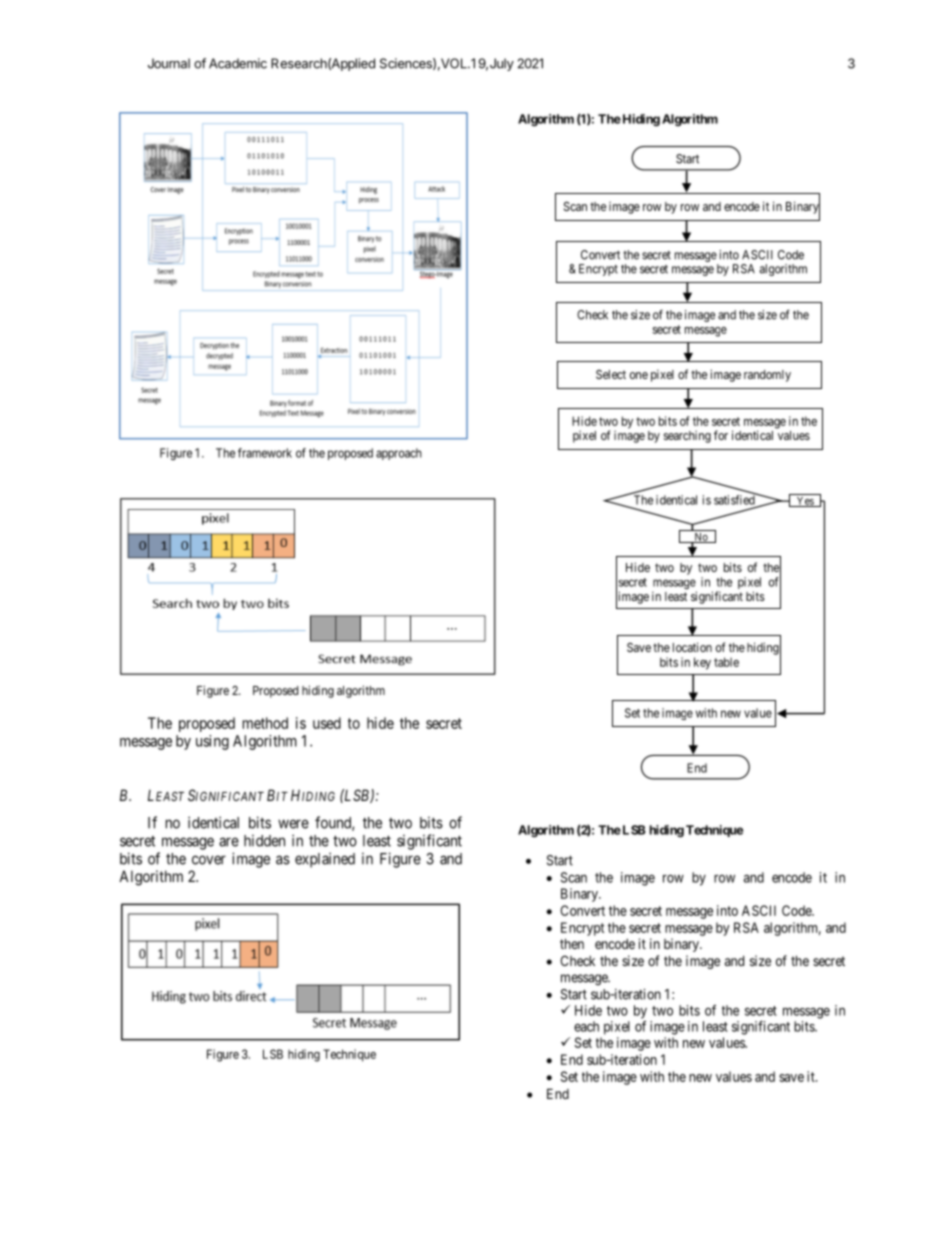 This page has width=952, height=1233. Describe the element at coordinates (586, 1026) in the page. I see `each` at that location.
